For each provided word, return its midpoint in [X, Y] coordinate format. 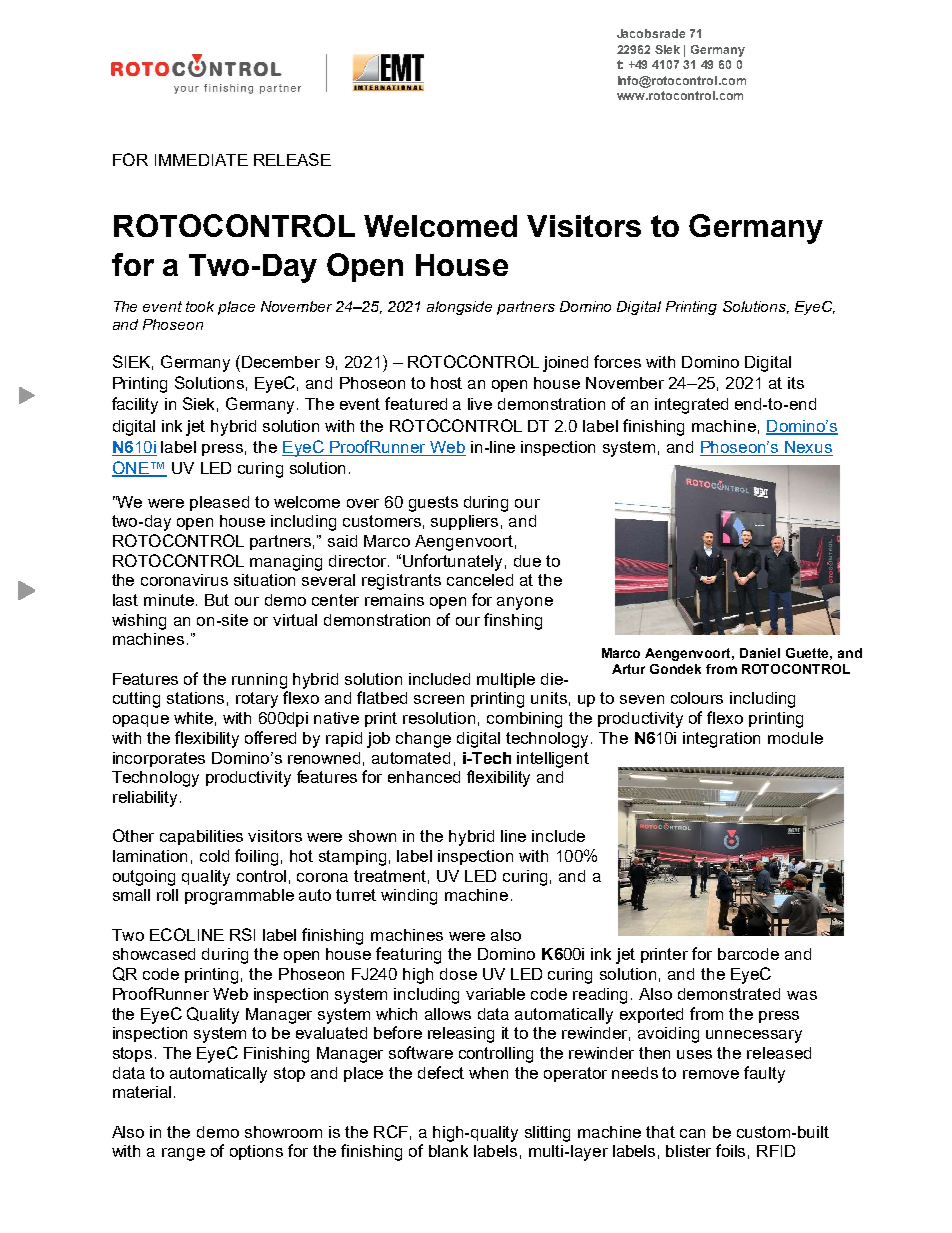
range [183, 1154]
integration [721, 740]
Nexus [808, 448]
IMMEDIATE [201, 160]
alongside [459, 308]
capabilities [201, 837]
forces [617, 361]
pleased [219, 503]
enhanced [424, 777]
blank [448, 1151]
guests [433, 504]
